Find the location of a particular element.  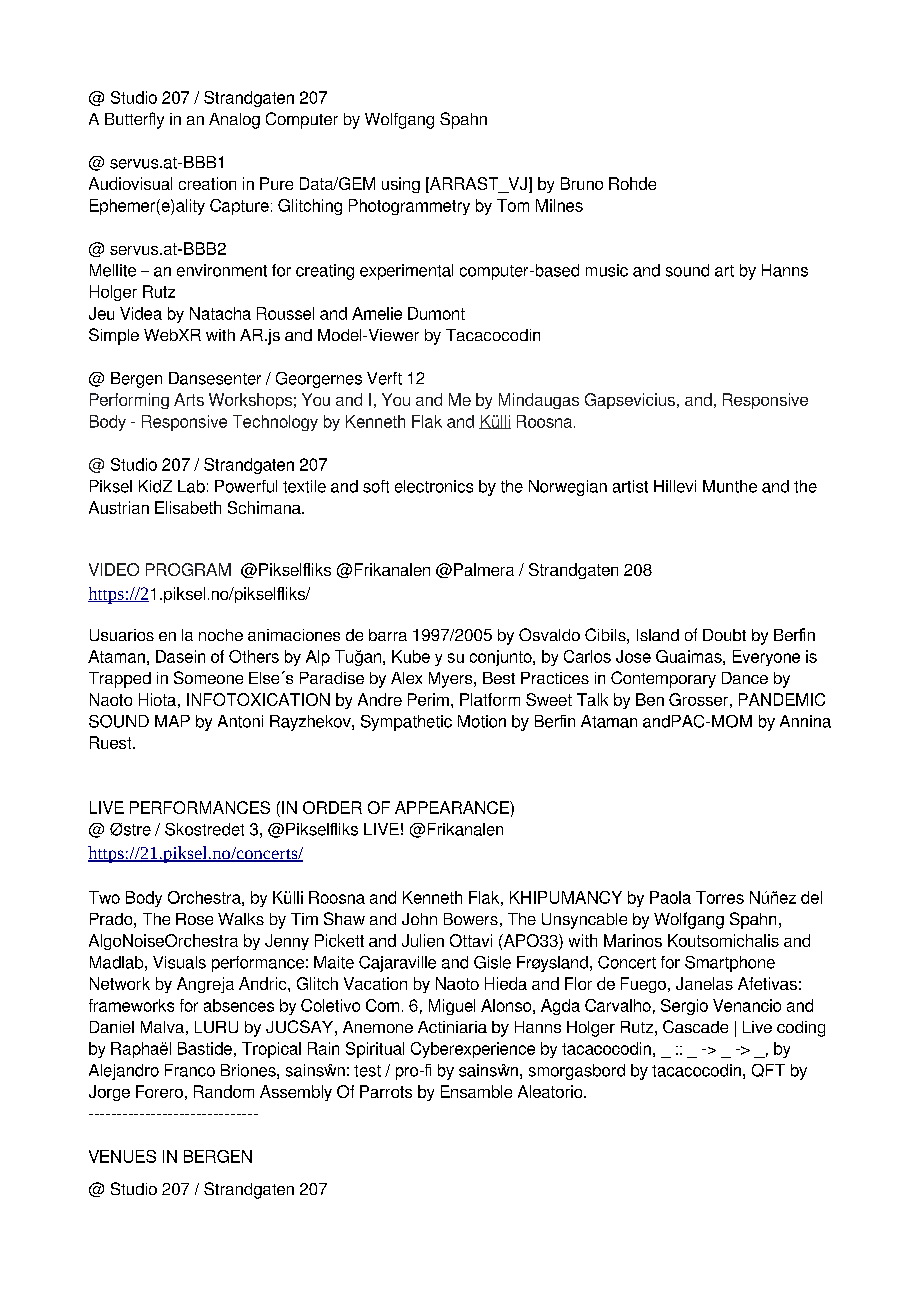

creation is located at coordinates (207, 183).
